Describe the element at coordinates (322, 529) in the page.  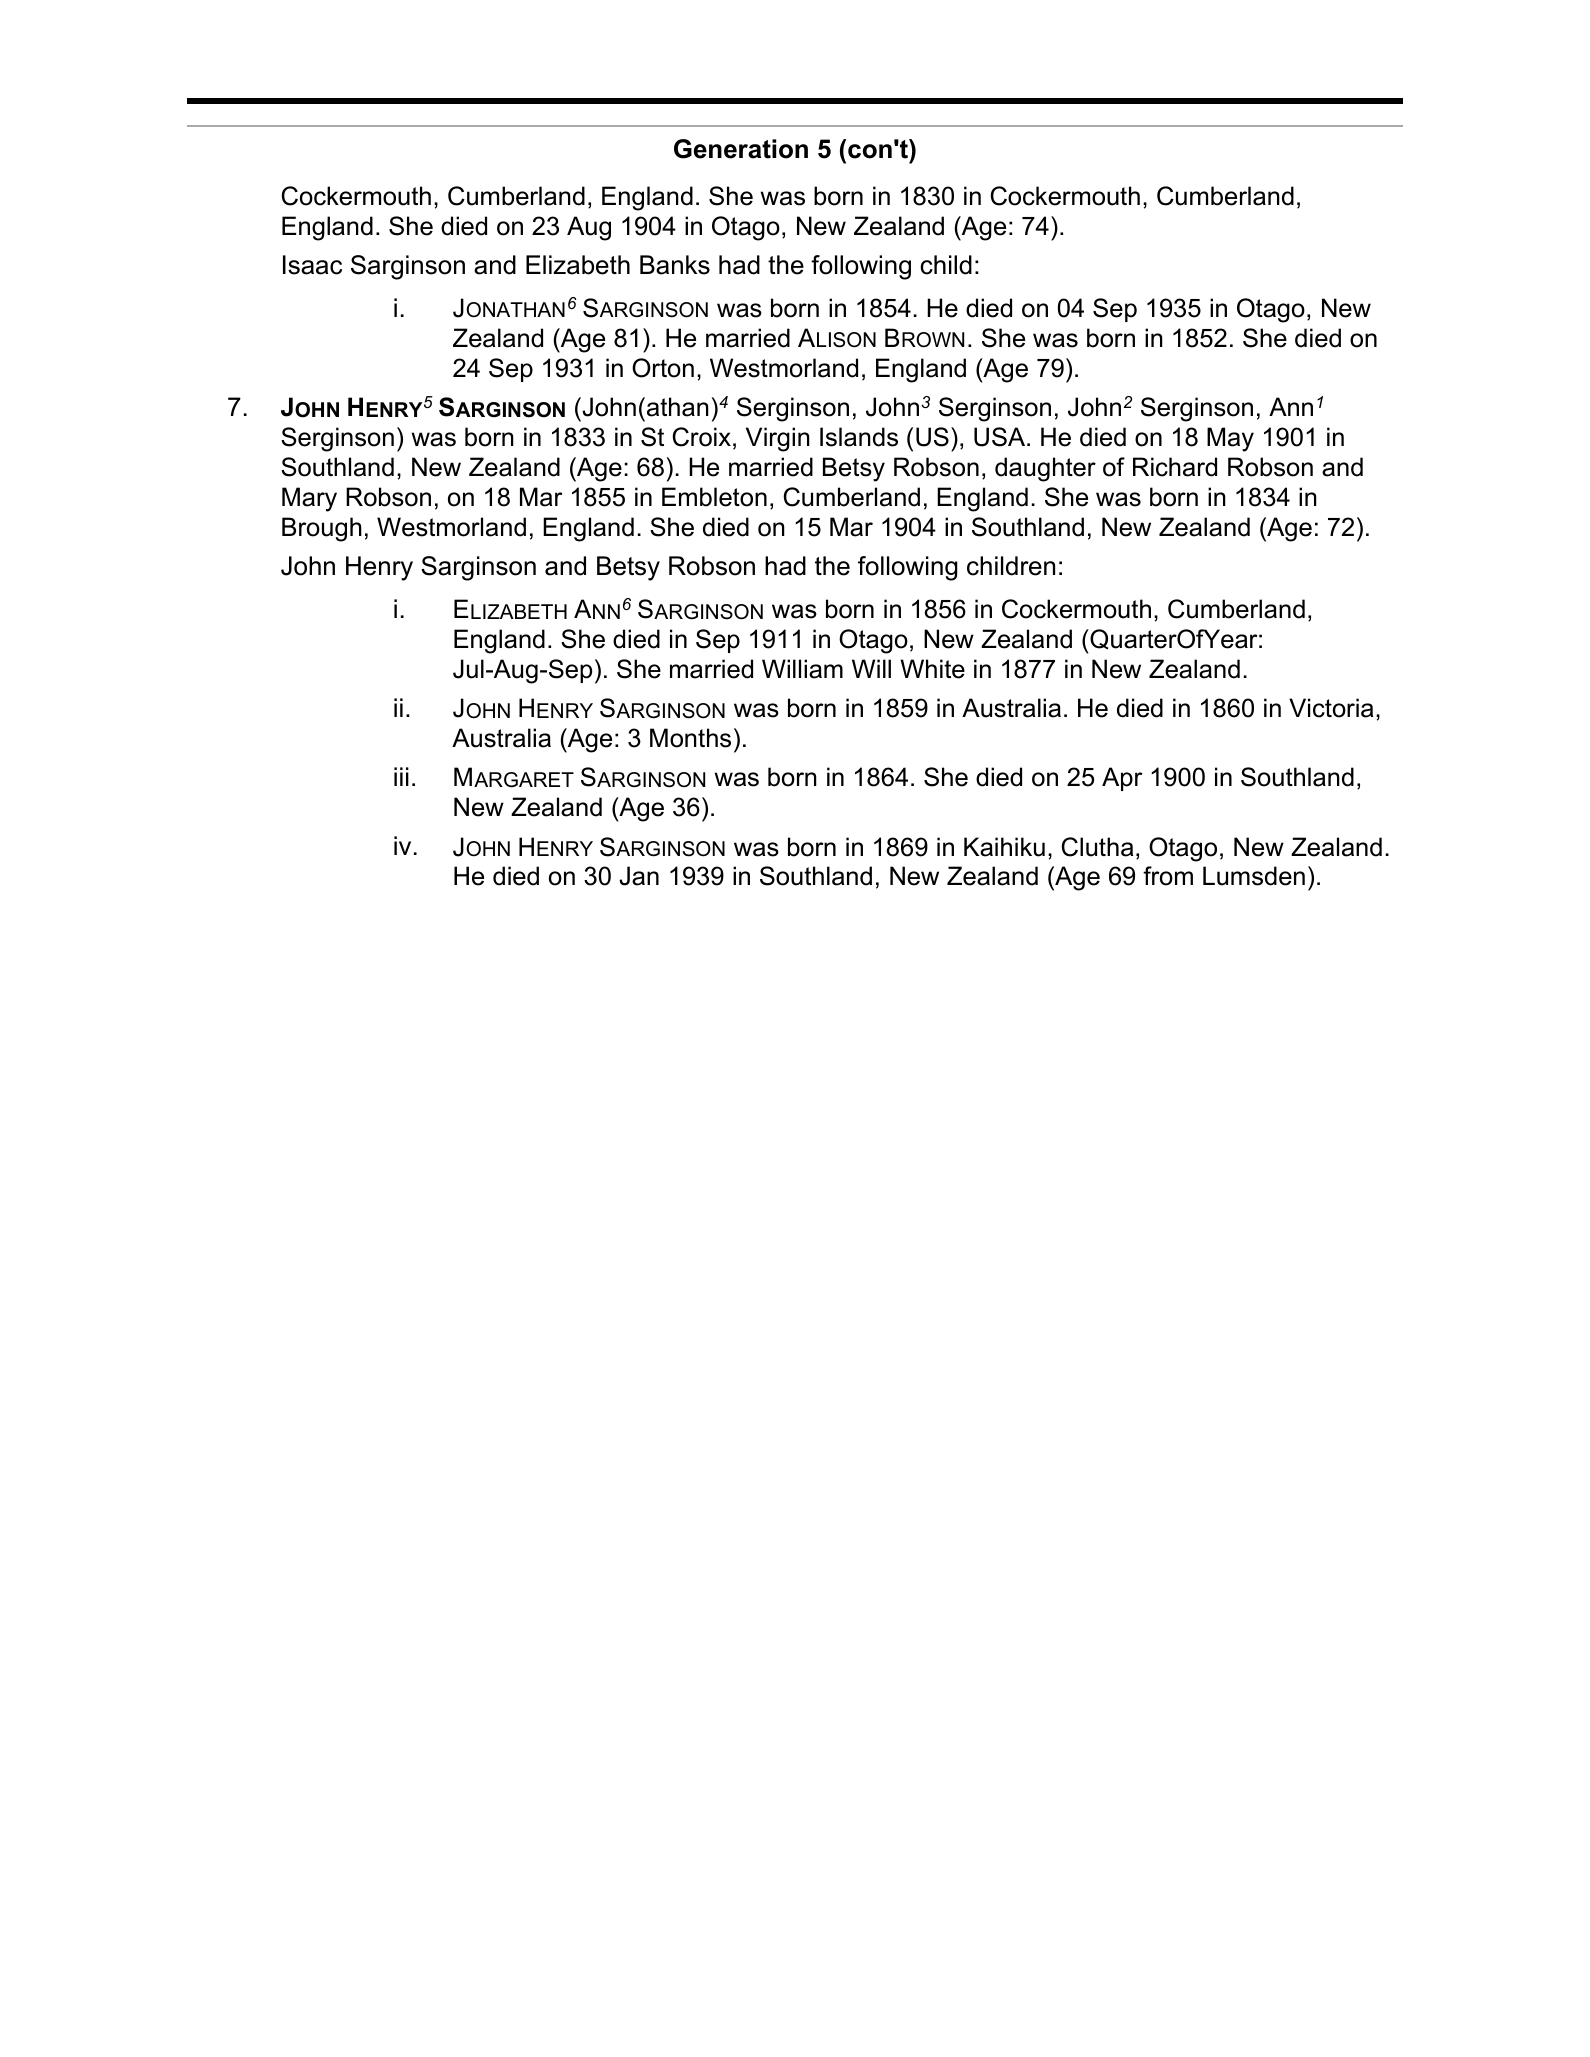
I see `Brough` at that location.
